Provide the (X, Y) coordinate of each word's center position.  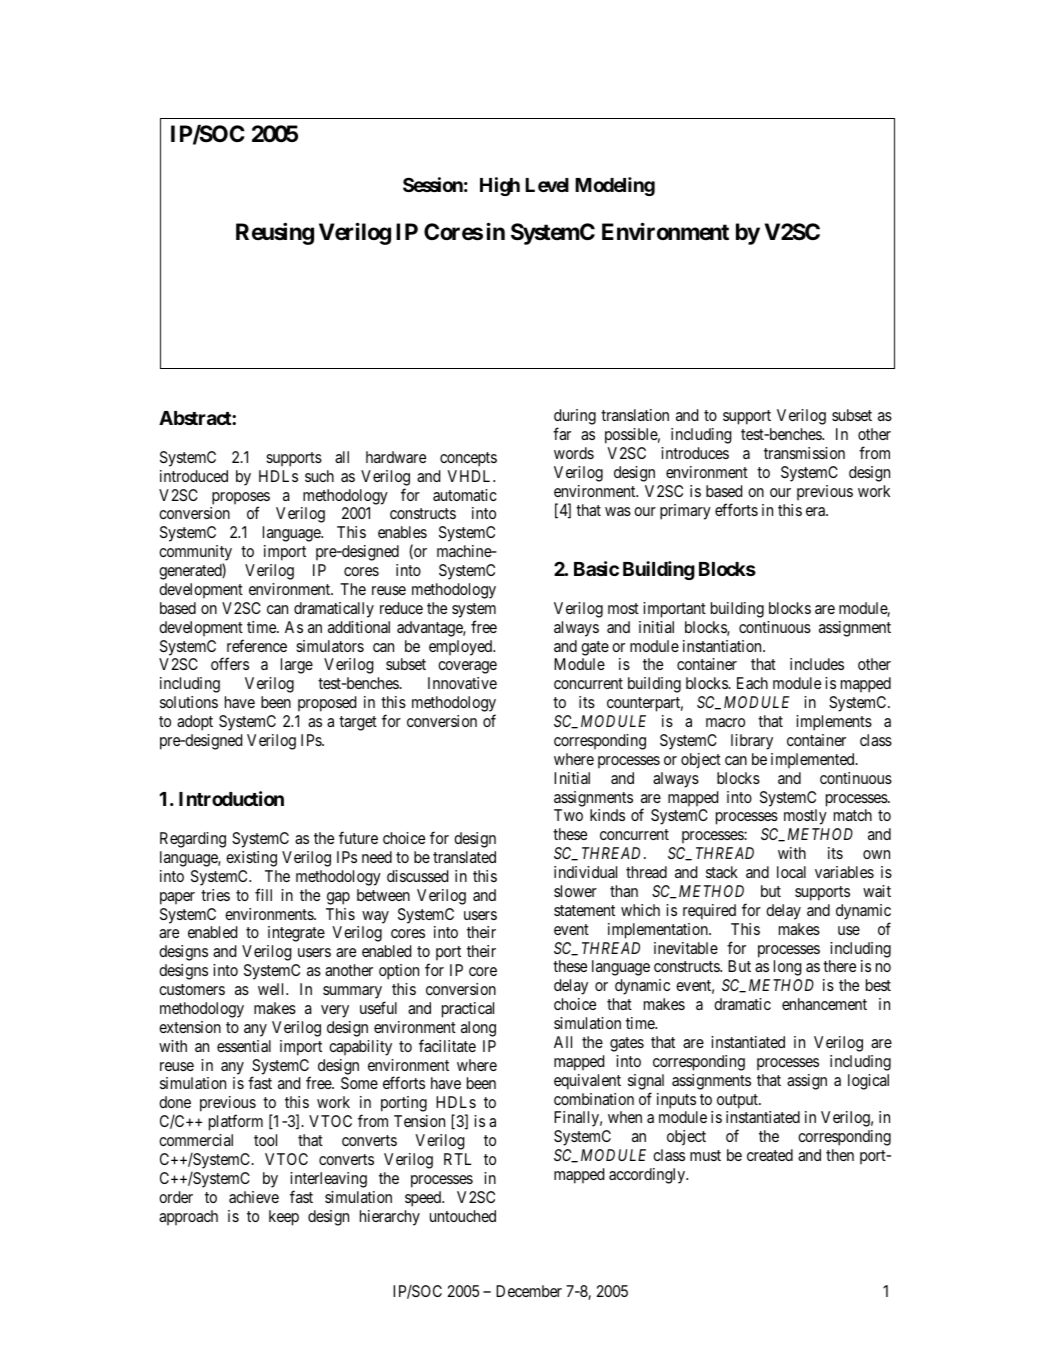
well (273, 989)
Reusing (275, 234)
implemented (814, 760)
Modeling (615, 186)
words (574, 453)
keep (284, 1218)
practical (468, 1010)
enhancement (824, 1004)
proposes (241, 499)
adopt (195, 723)
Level (547, 185)
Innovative (462, 683)
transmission (804, 453)
